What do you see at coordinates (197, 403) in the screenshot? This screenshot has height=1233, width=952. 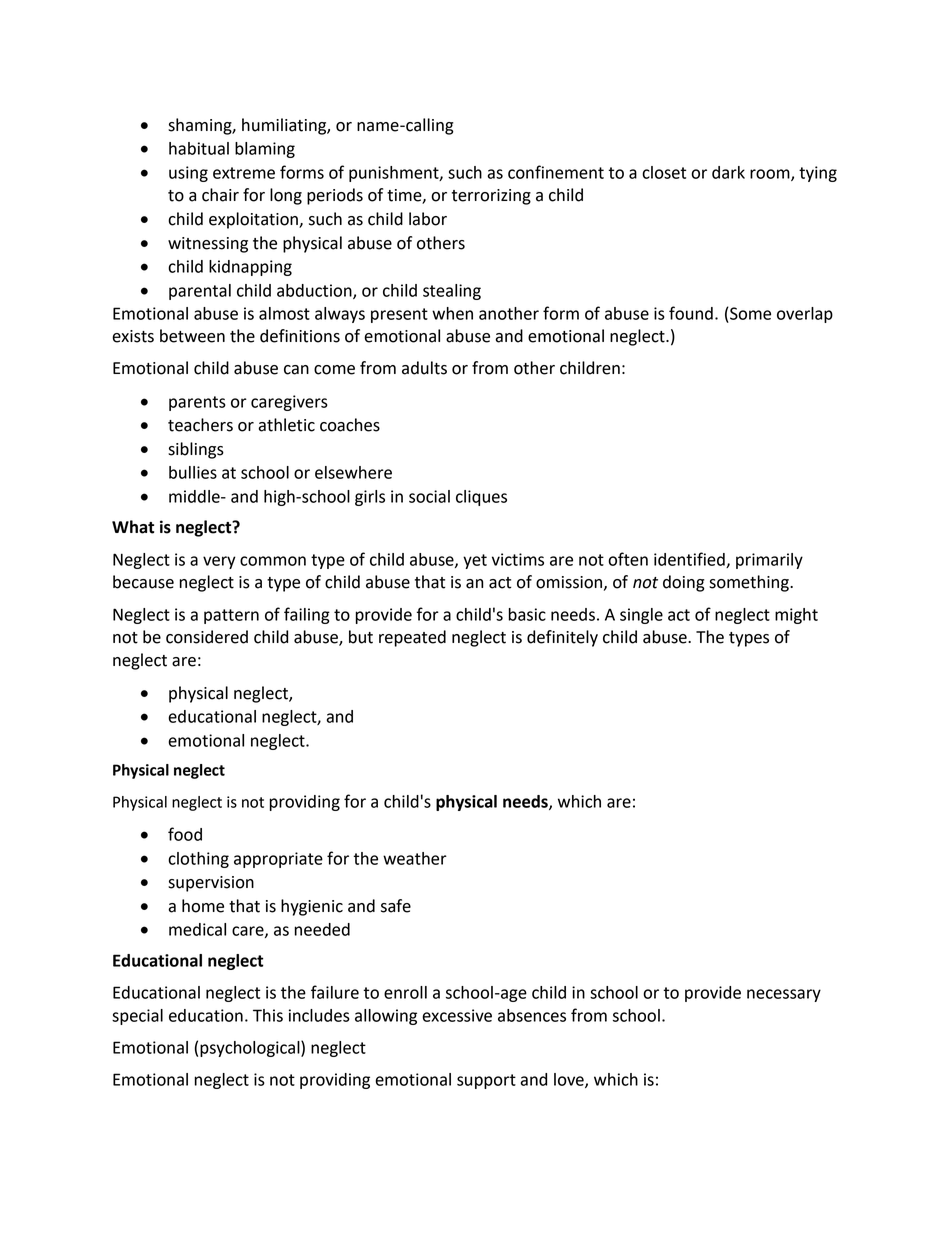 I see `parents` at bounding box center [197, 403].
